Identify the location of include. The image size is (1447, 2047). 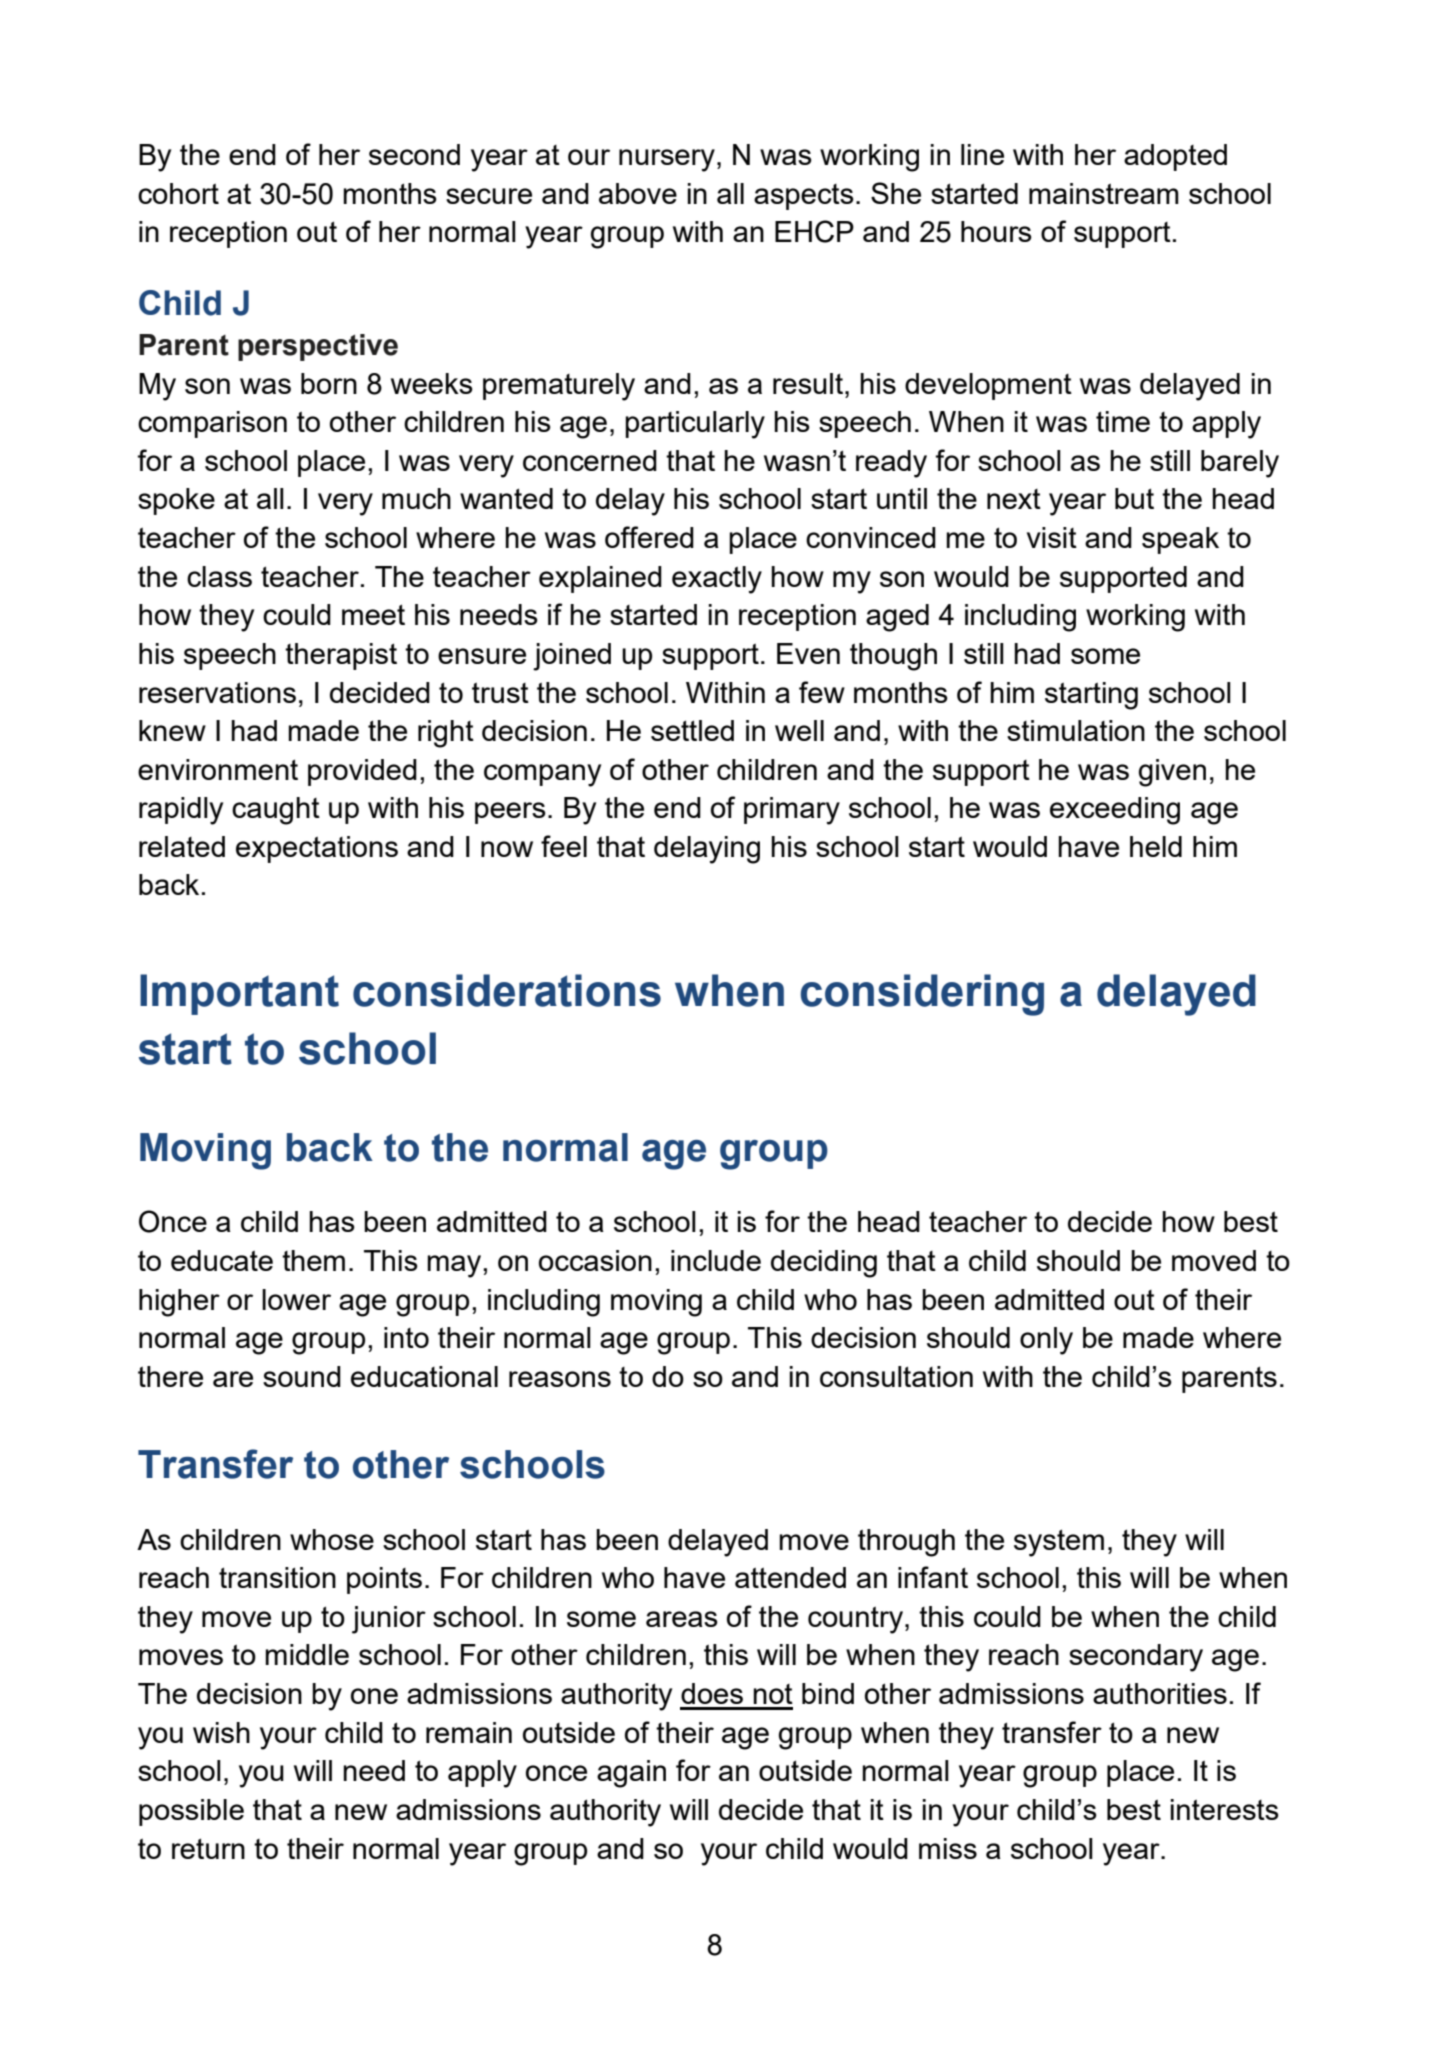
(716, 1260).
